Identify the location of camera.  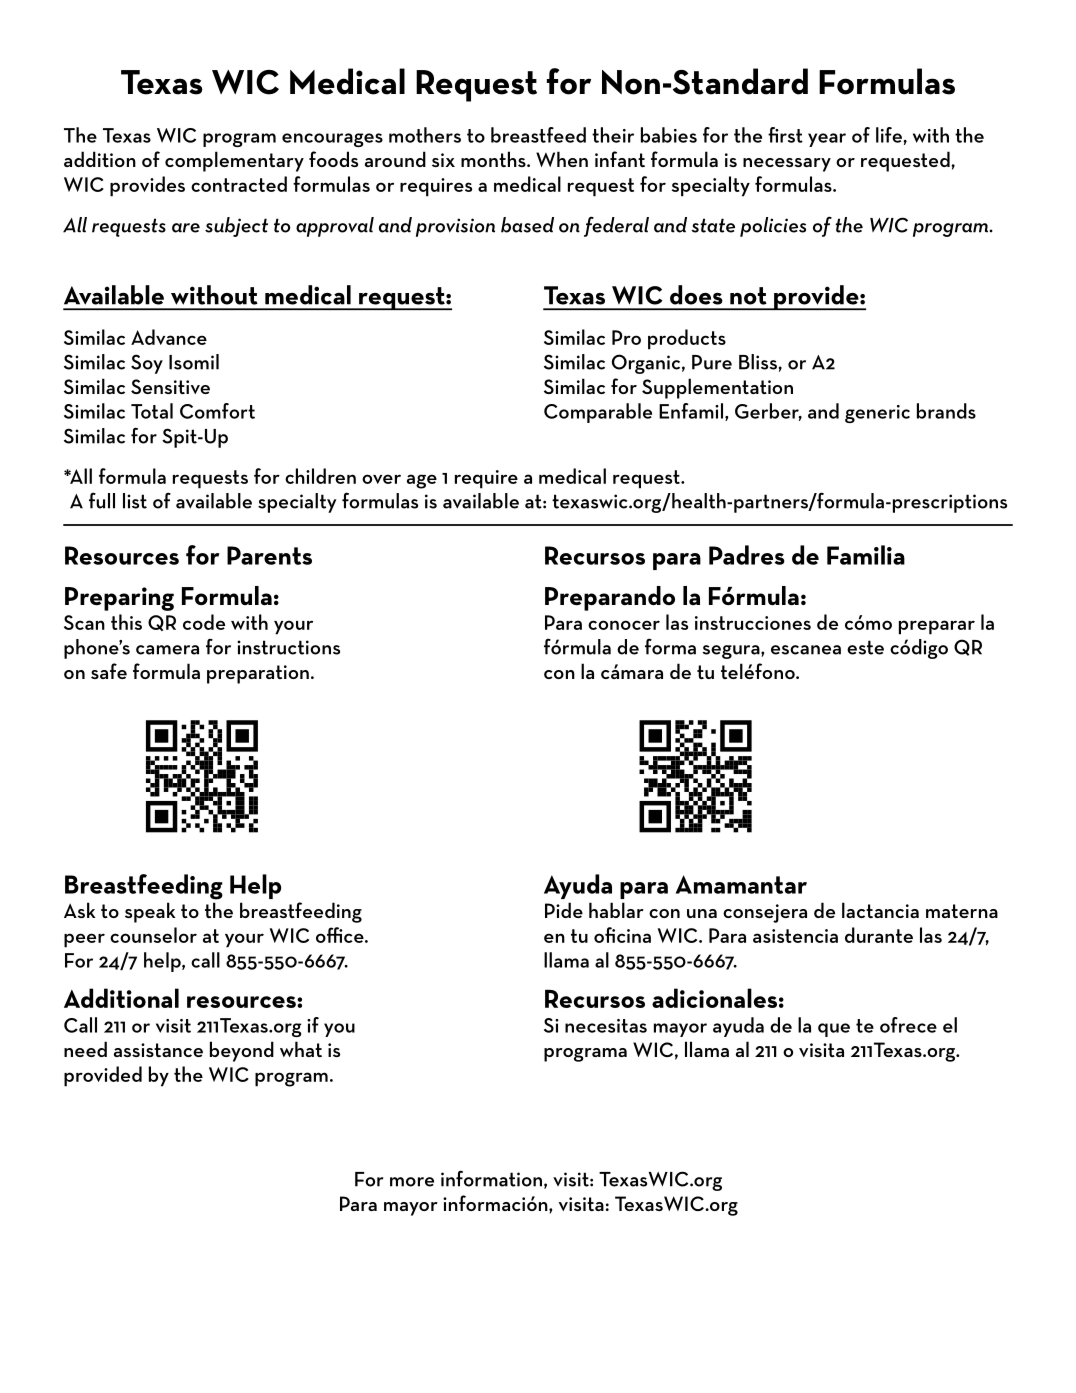
(167, 650).
